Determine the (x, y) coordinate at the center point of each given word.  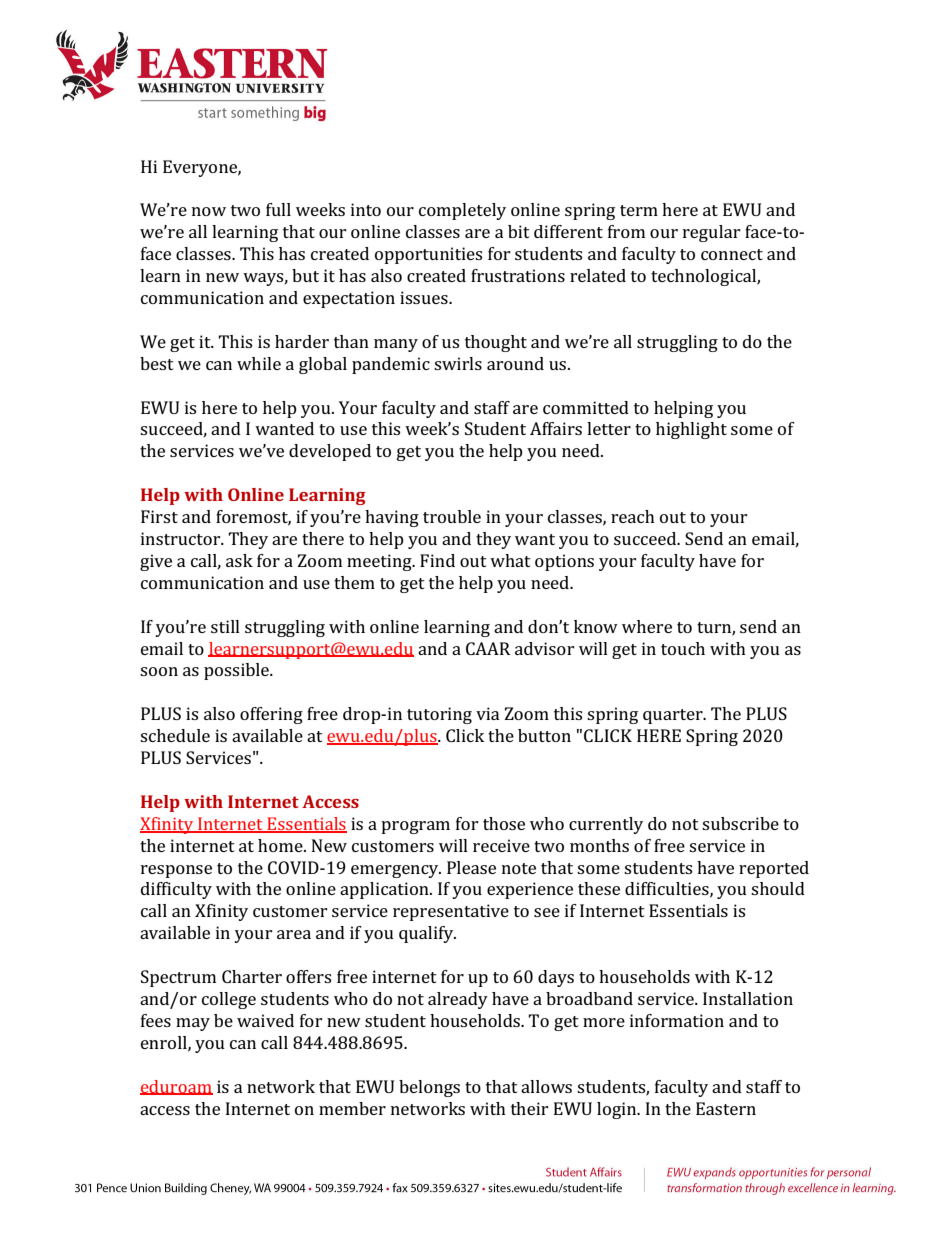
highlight (691, 430)
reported (774, 869)
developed (330, 452)
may (193, 1024)
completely (462, 211)
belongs (429, 1088)
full (278, 209)
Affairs (556, 428)
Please (471, 867)
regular (712, 233)
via (488, 713)
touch (683, 648)
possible (237, 671)
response (176, 871)
